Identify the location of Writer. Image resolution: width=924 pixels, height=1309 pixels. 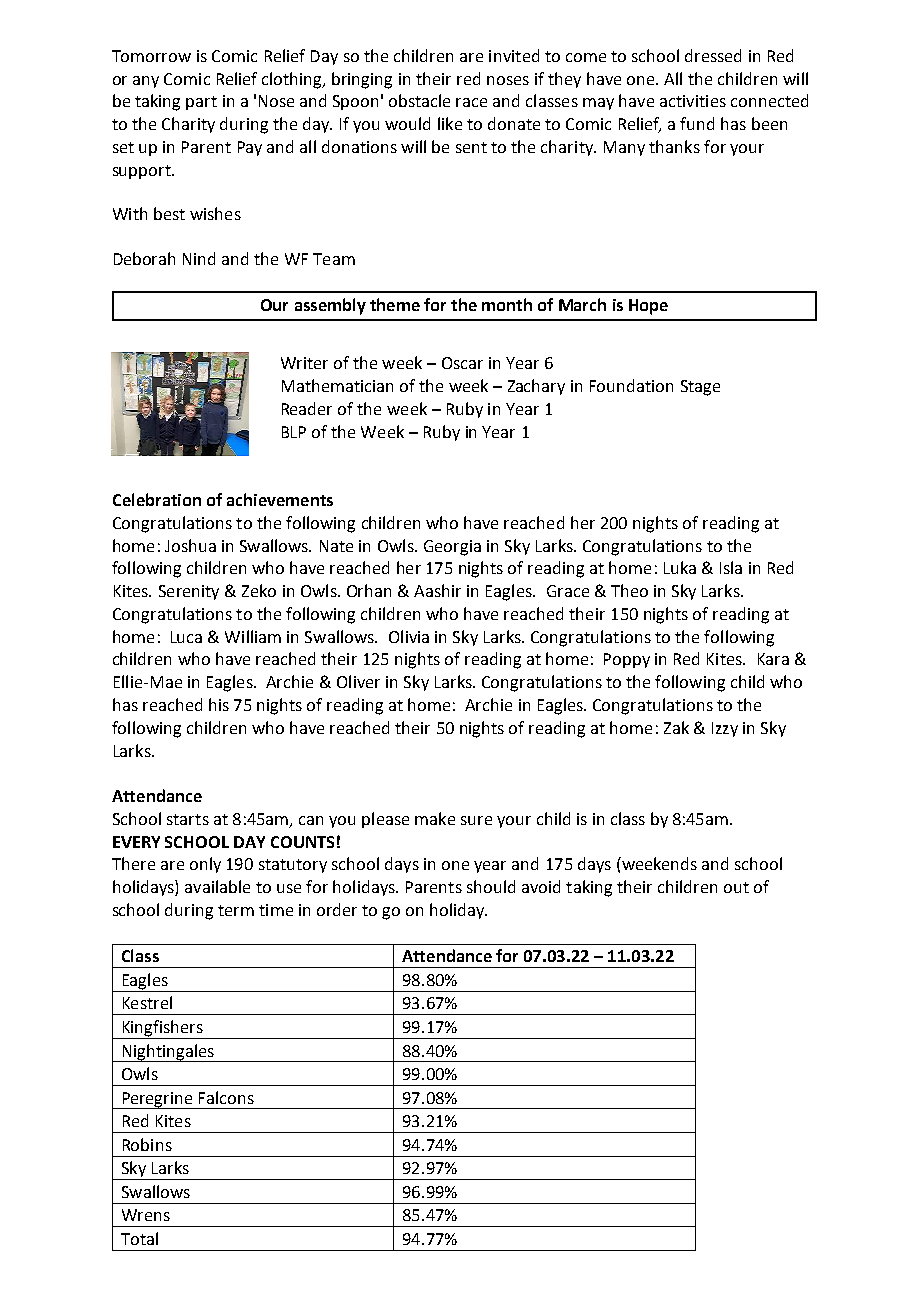
(304, 363).
